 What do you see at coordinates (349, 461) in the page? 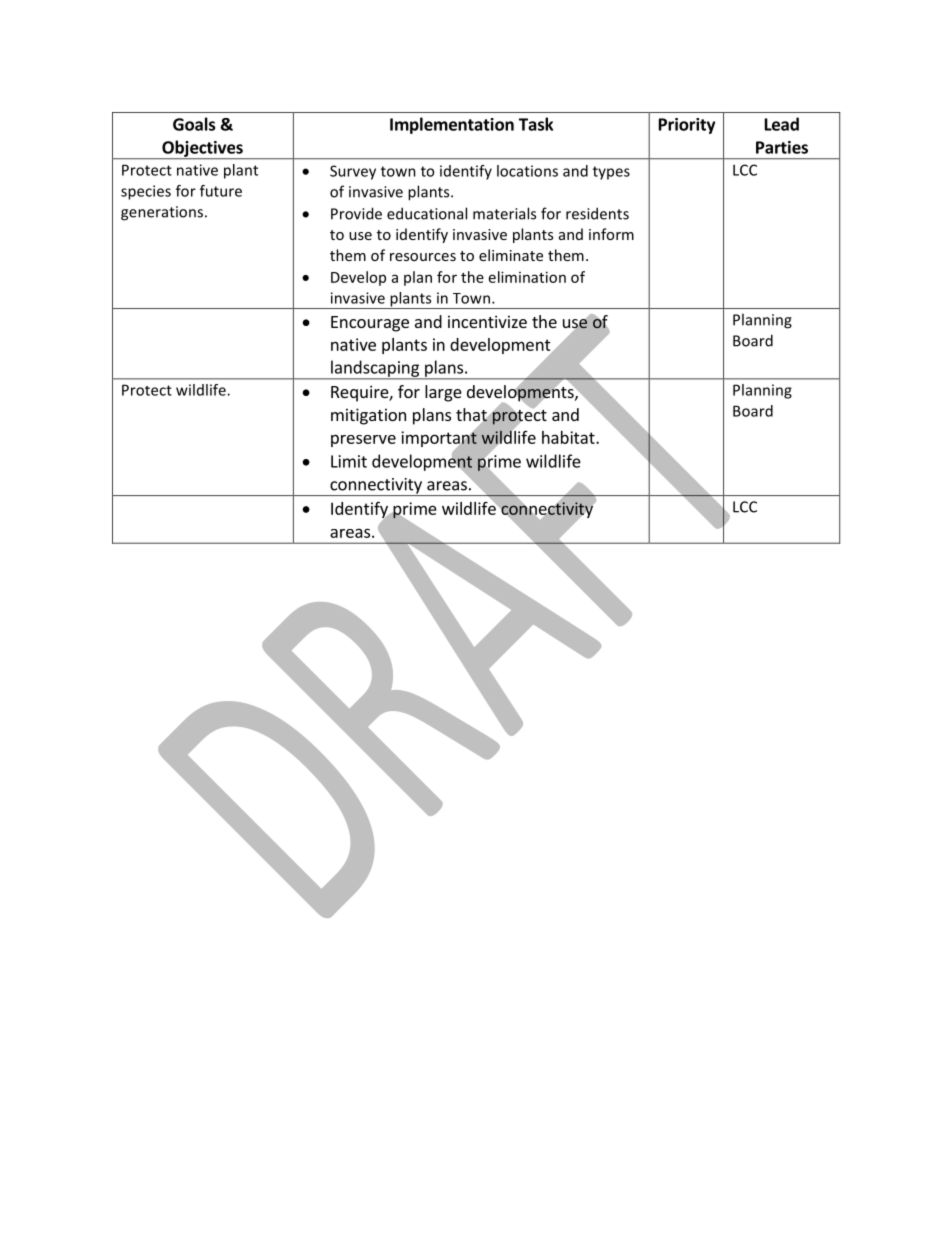
I see `Limit` at bounding box center [349, 461].
